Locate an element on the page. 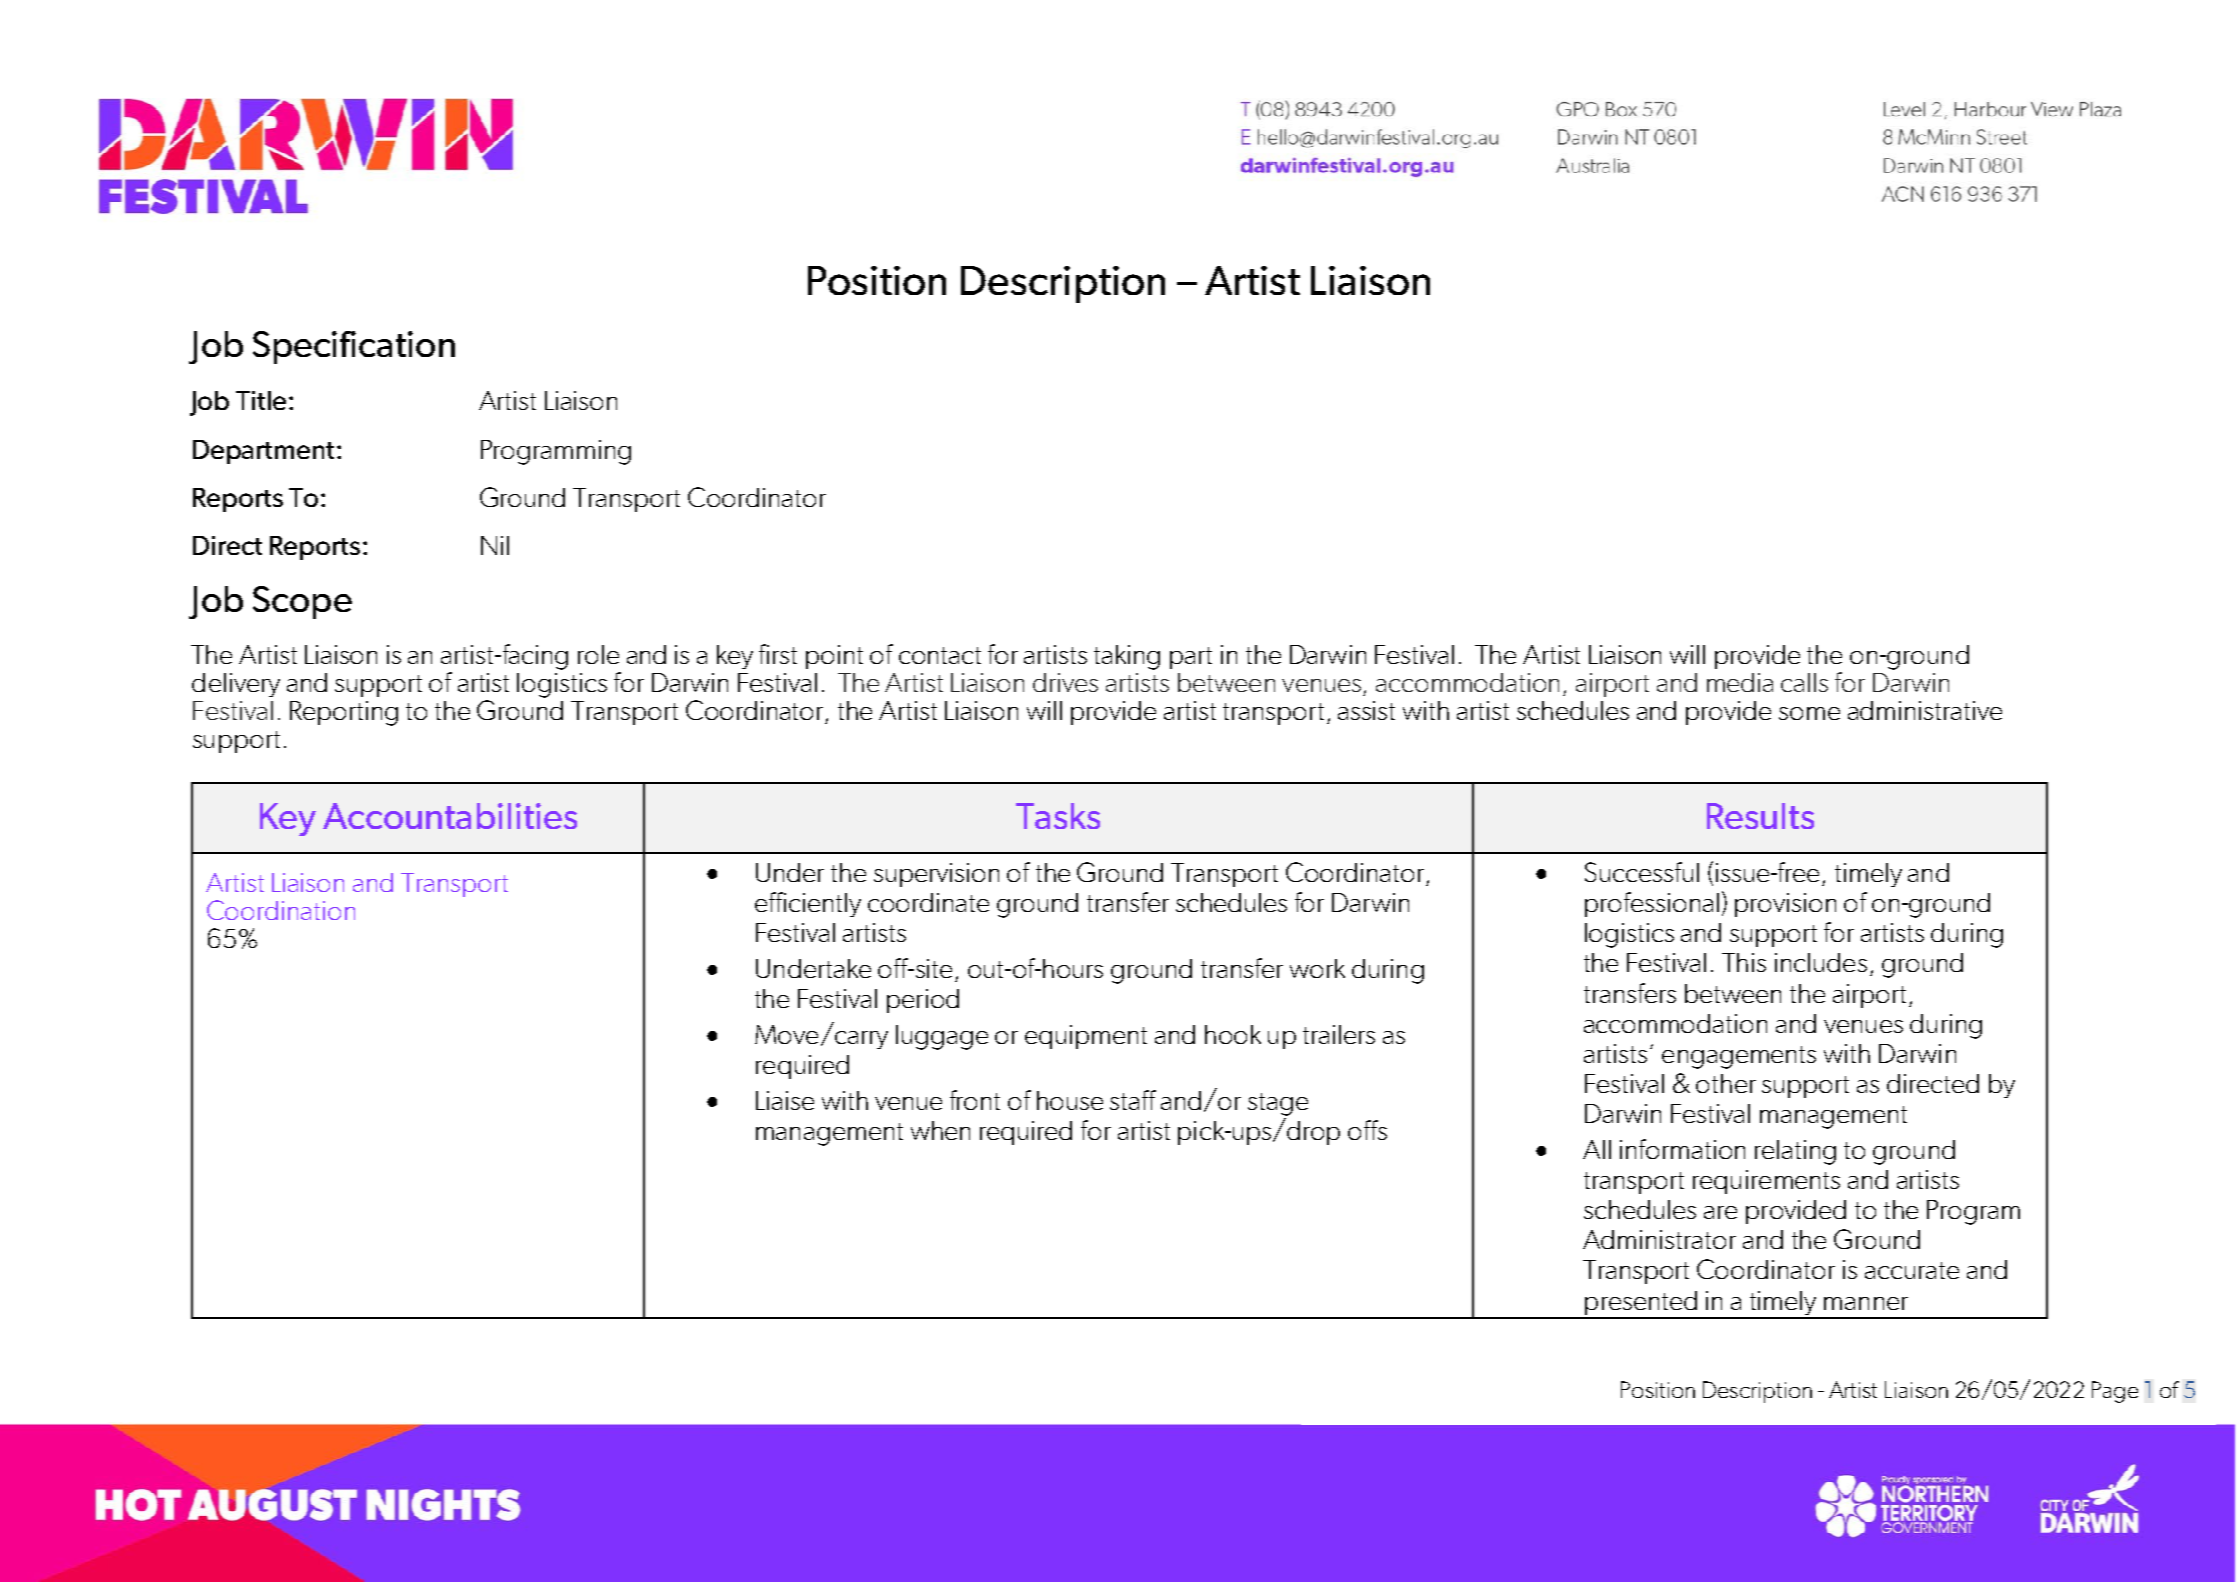  Tasks is located at coordinates (1058, 816).
